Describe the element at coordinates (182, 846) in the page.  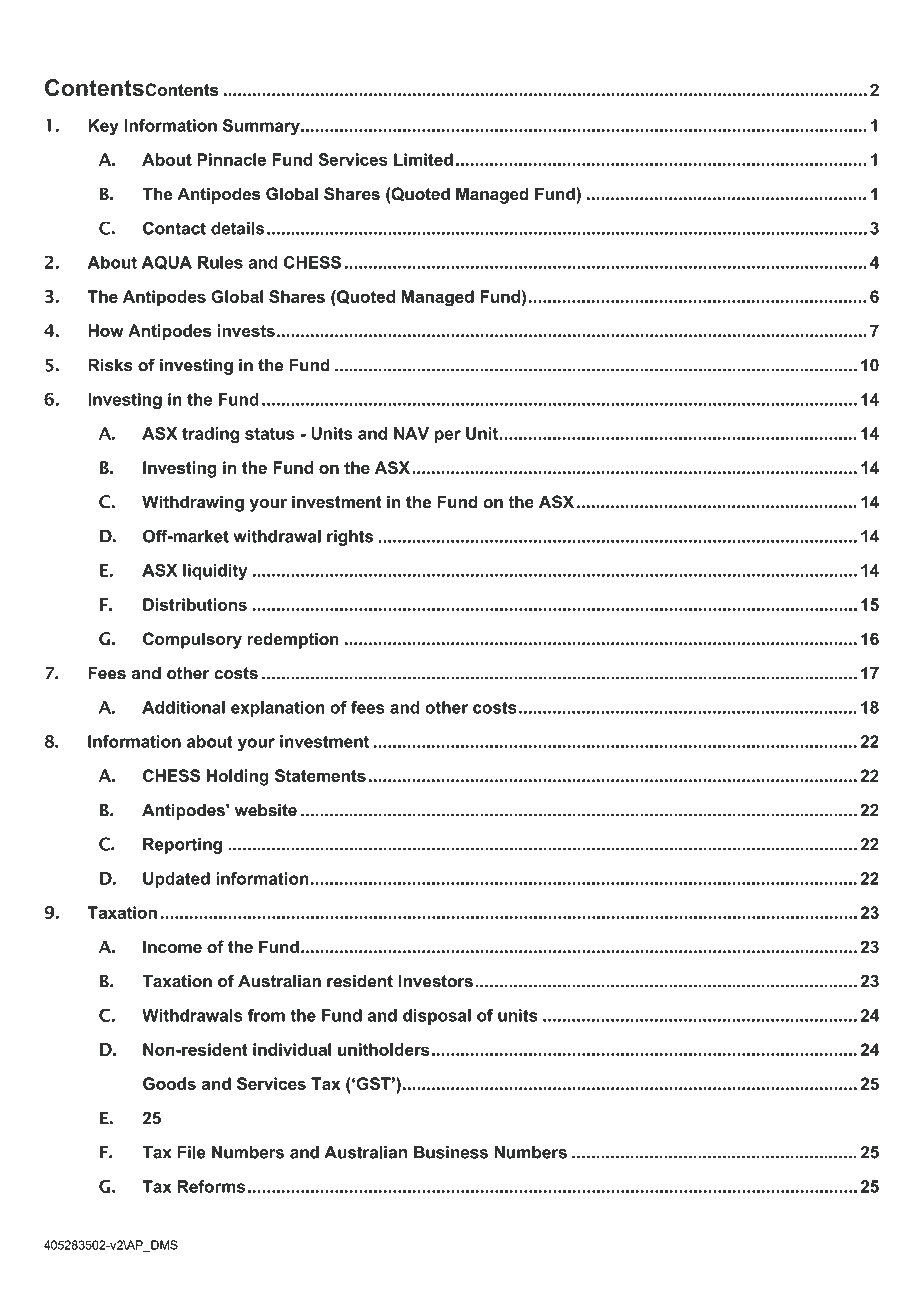
I see `Reporting` at that location.
